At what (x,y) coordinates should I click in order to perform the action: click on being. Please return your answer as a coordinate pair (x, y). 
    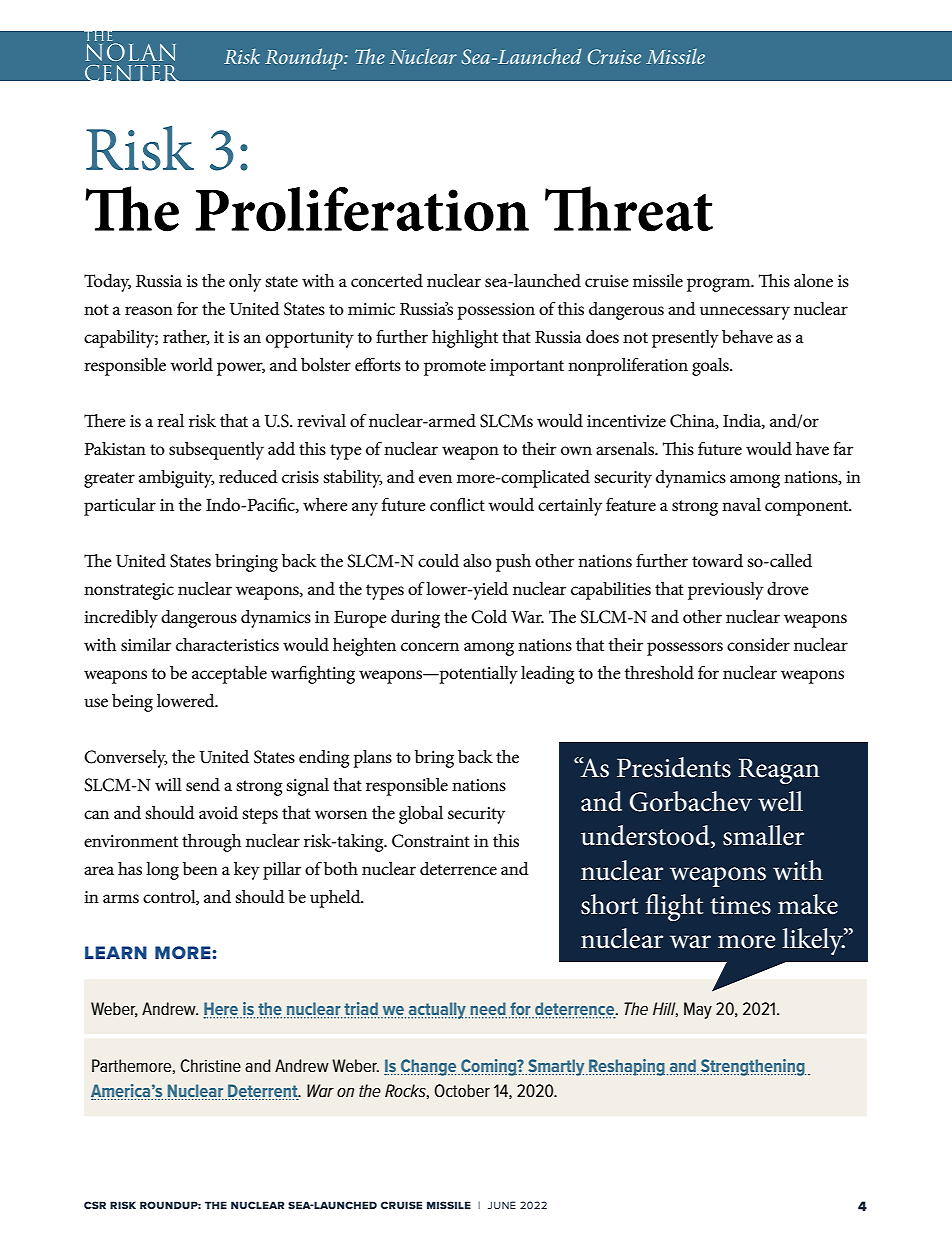
    Looking at the image, I should click on (132, 703).
